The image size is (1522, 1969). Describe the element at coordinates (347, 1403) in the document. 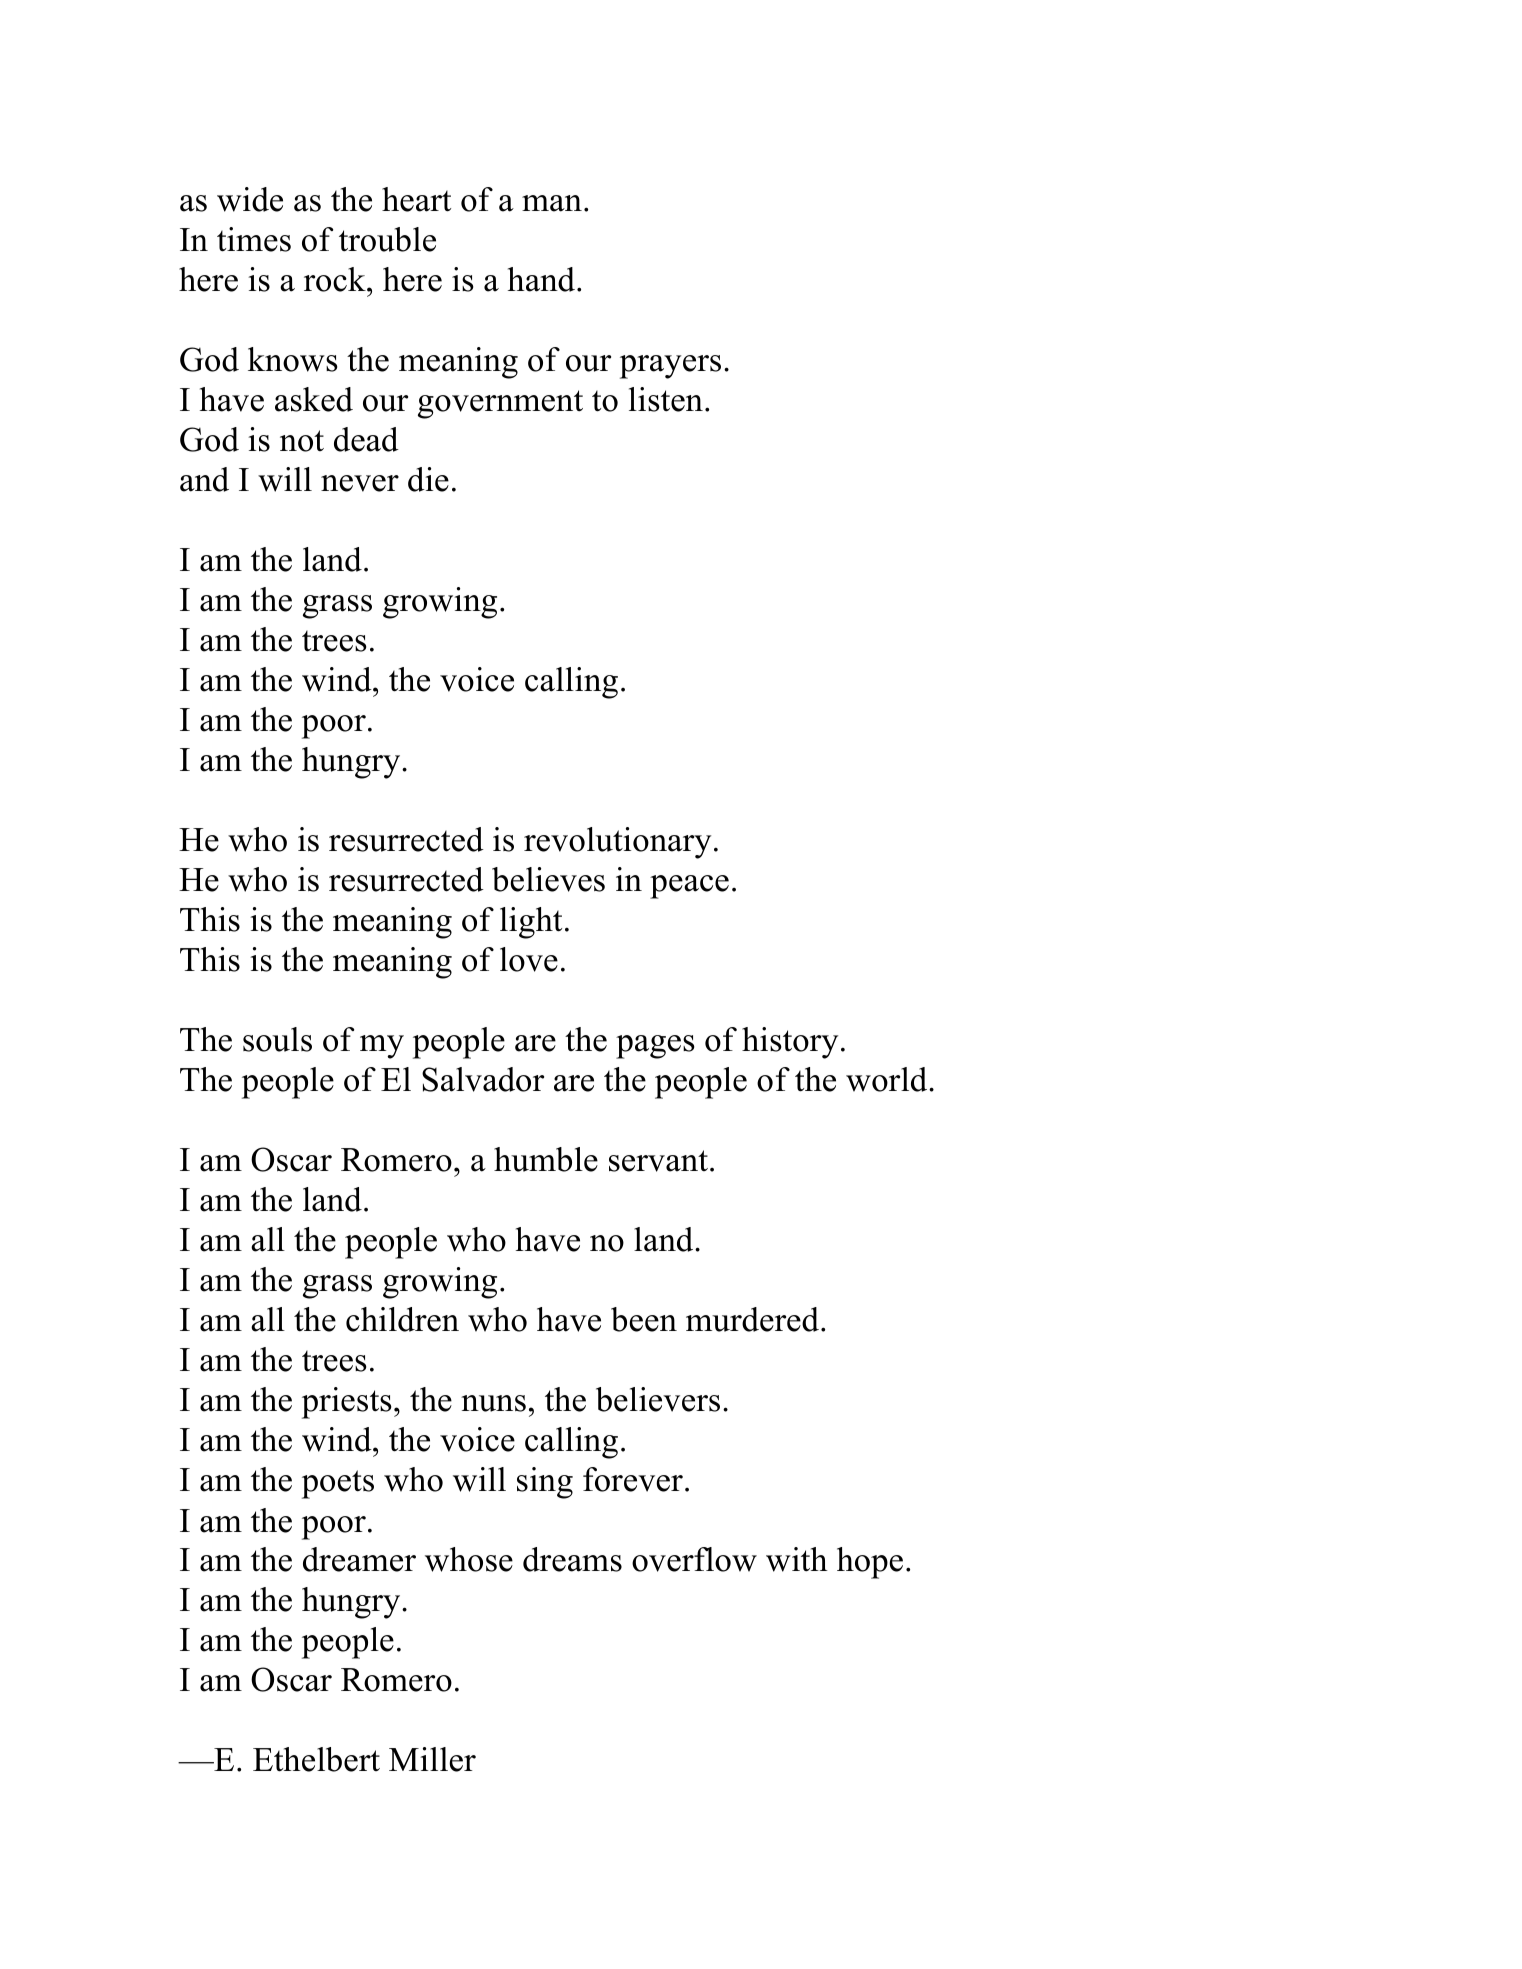

I see `priests` at that location.
